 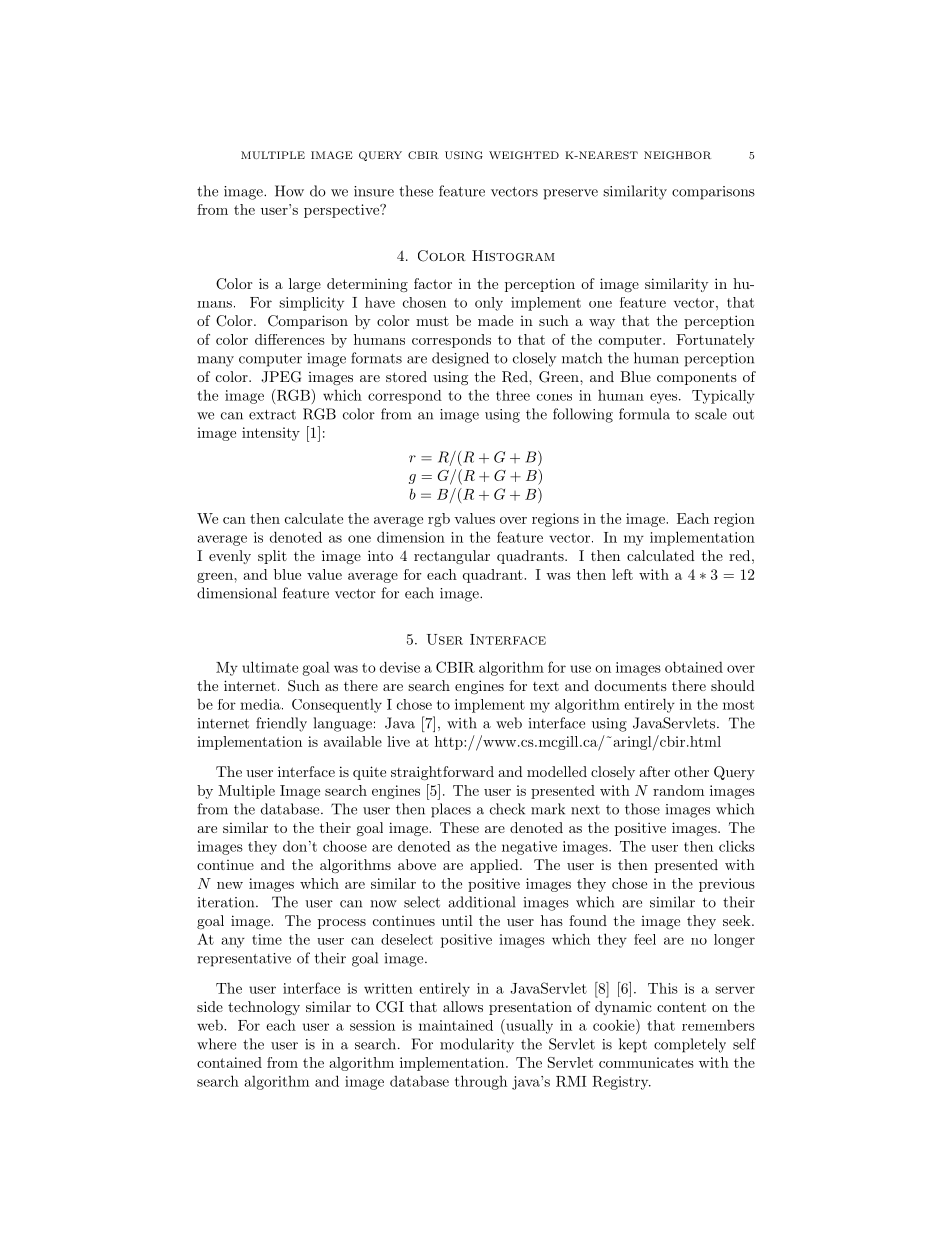 What do you see at coordinates (230, 885) in the page?
I see `new` at bounding box center [230, 885].
